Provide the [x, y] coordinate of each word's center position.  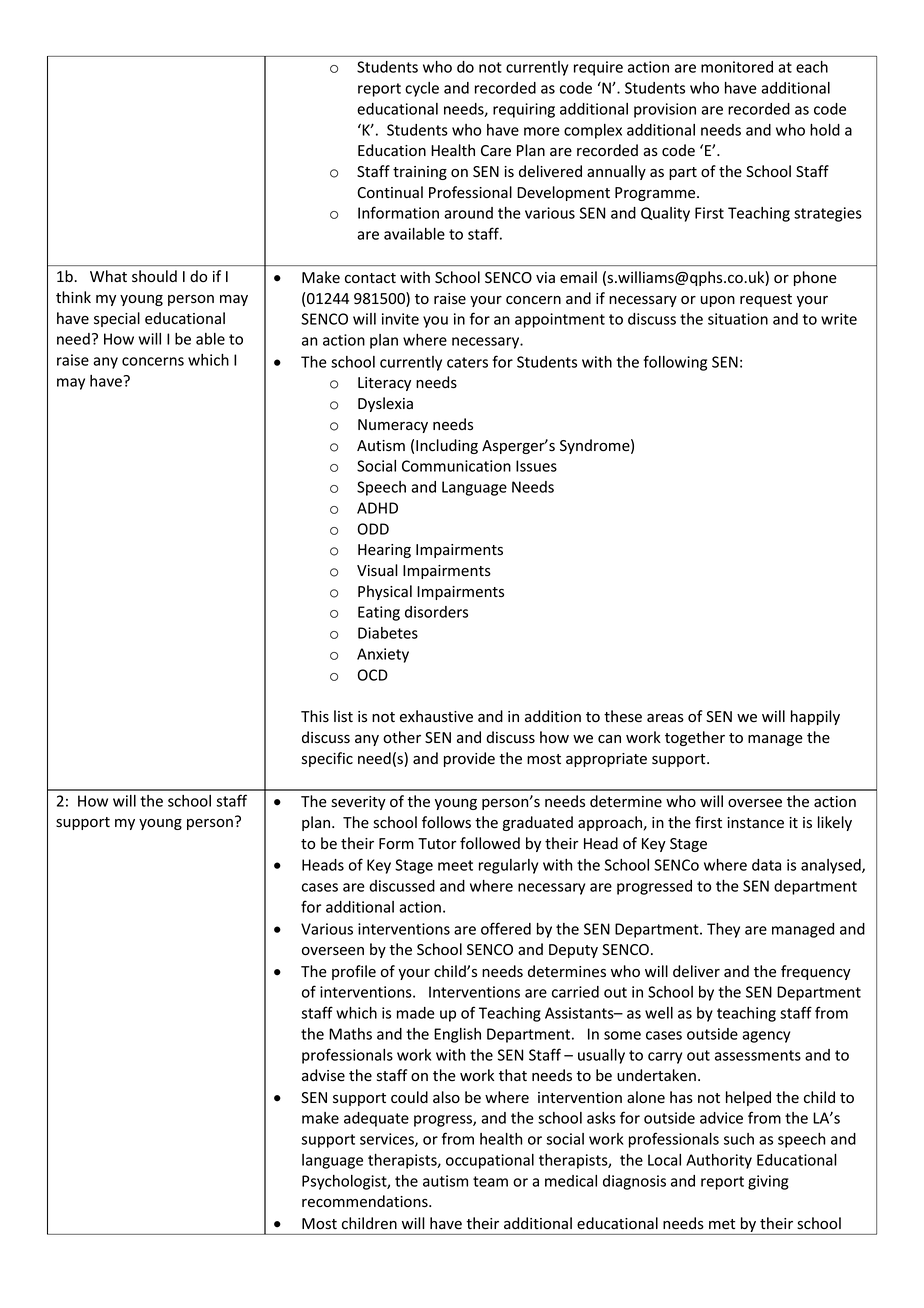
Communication [456, 466]
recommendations [366, 1201]
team [490, 1181]
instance [755, 823]
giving [768, 1182]
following [675, 363]
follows [446, 822]
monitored [737, 67]
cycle [422, 89]
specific [327, 759]
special [117, 319]
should [154, 276]
